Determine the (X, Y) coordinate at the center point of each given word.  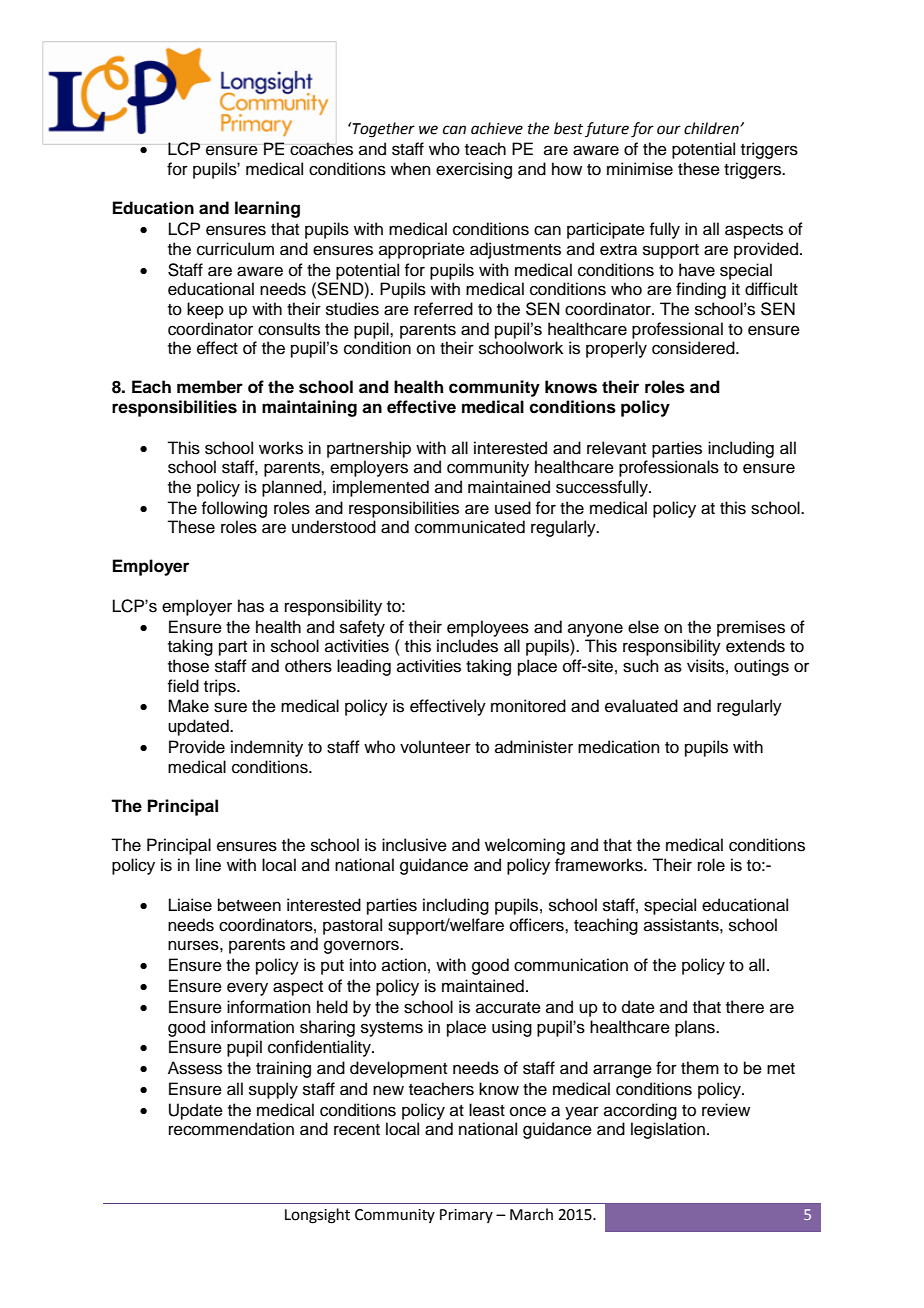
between (249, 905)
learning (267, 209)
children (712, 128)
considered (694, 348)
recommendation (231, 1129)
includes (467, 646)
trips (221, 687)
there (745, 1007)
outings (761, 667)
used (513, 508)
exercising (474, 170)
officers (538, 925)
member (210, 387)
